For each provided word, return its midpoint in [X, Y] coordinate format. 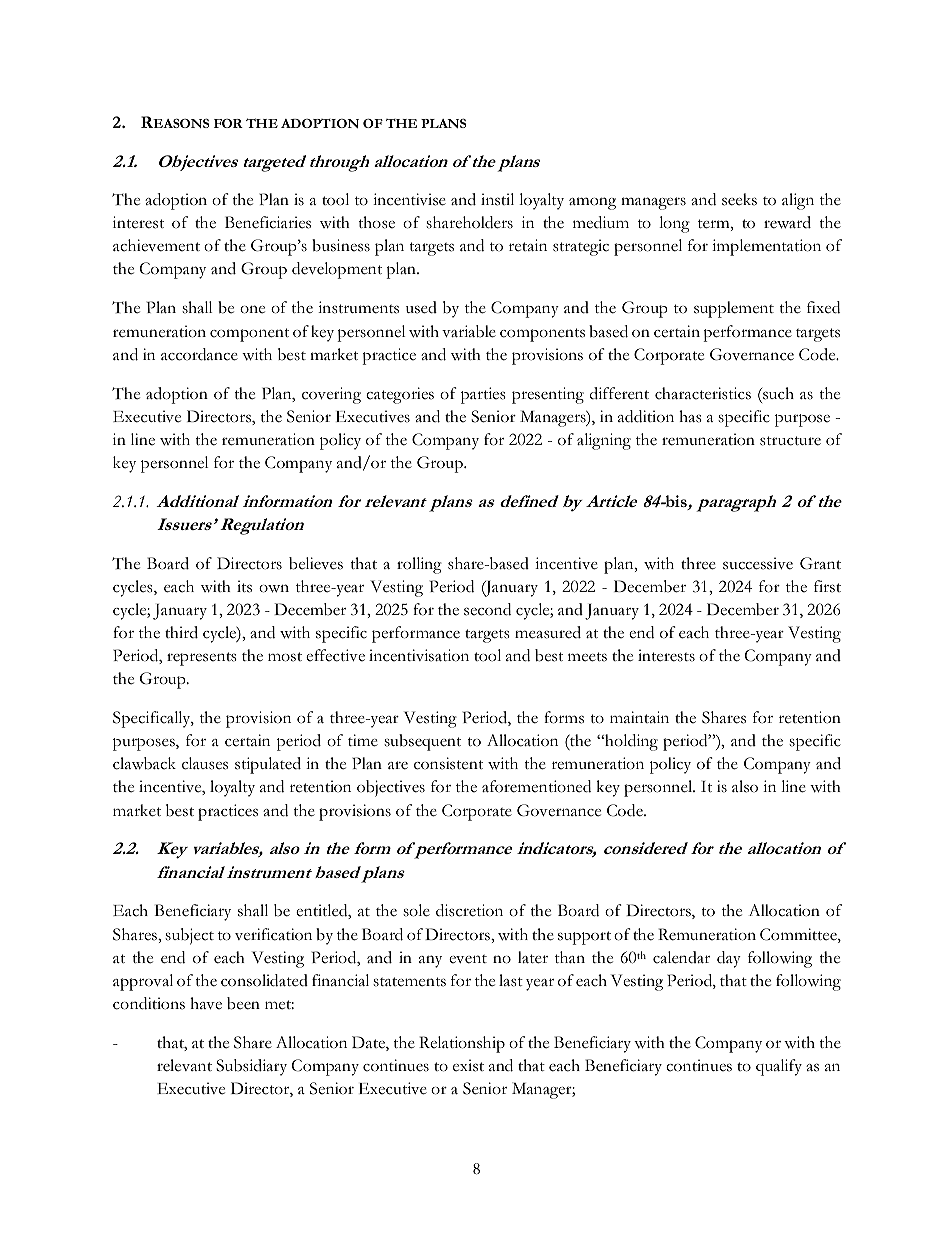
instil [497, 199]
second [487, 609]
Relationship [462, 1044]
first [827, 586]
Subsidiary [251, 1067]
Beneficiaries [268, 222]
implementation [766, 247]
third [181, 632]
